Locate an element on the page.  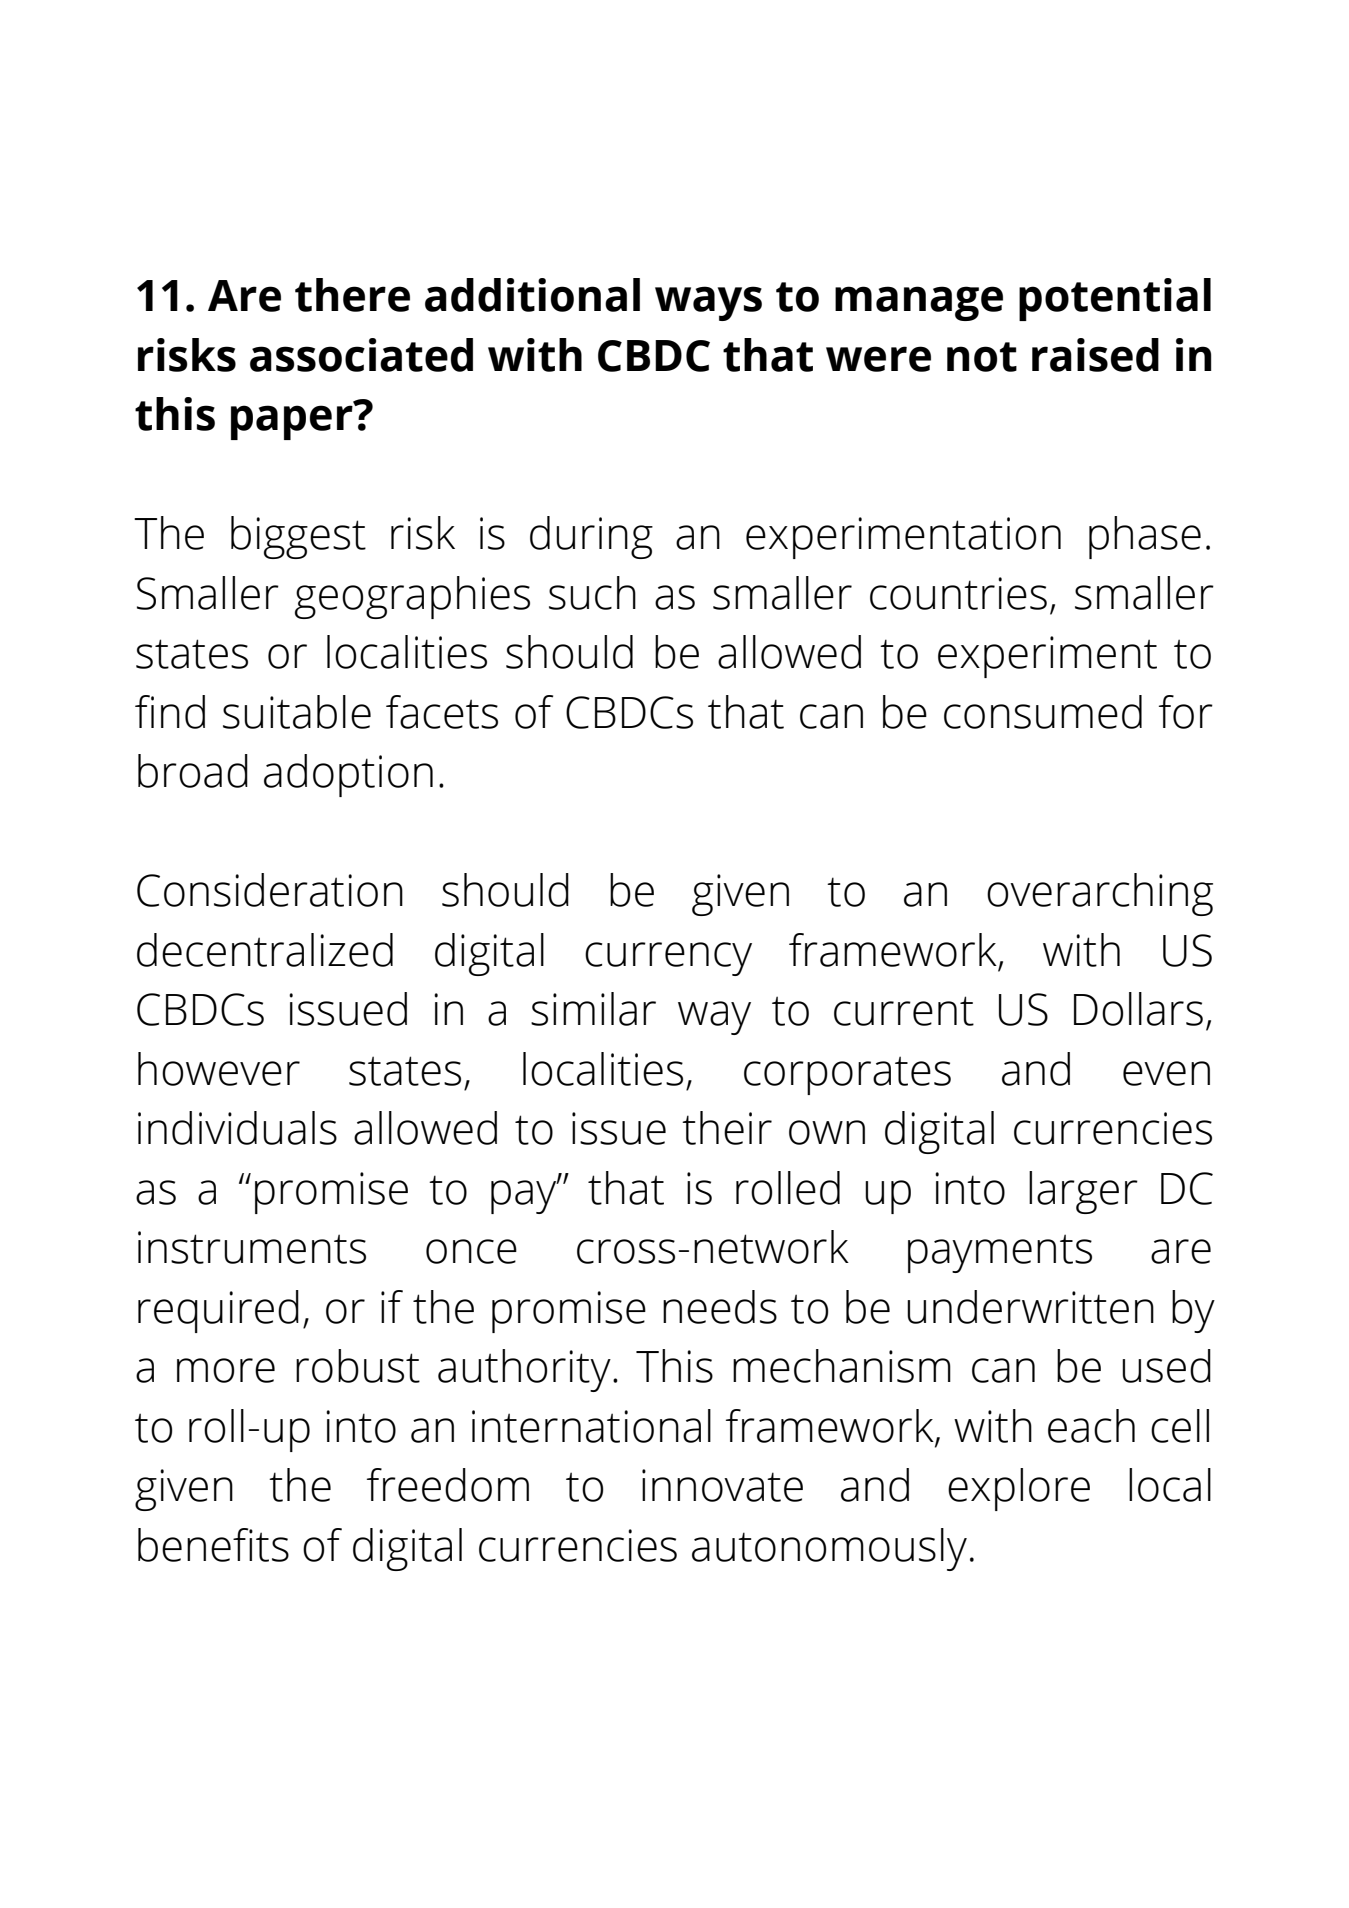
instruments is located at coordinates (252, 1247).
